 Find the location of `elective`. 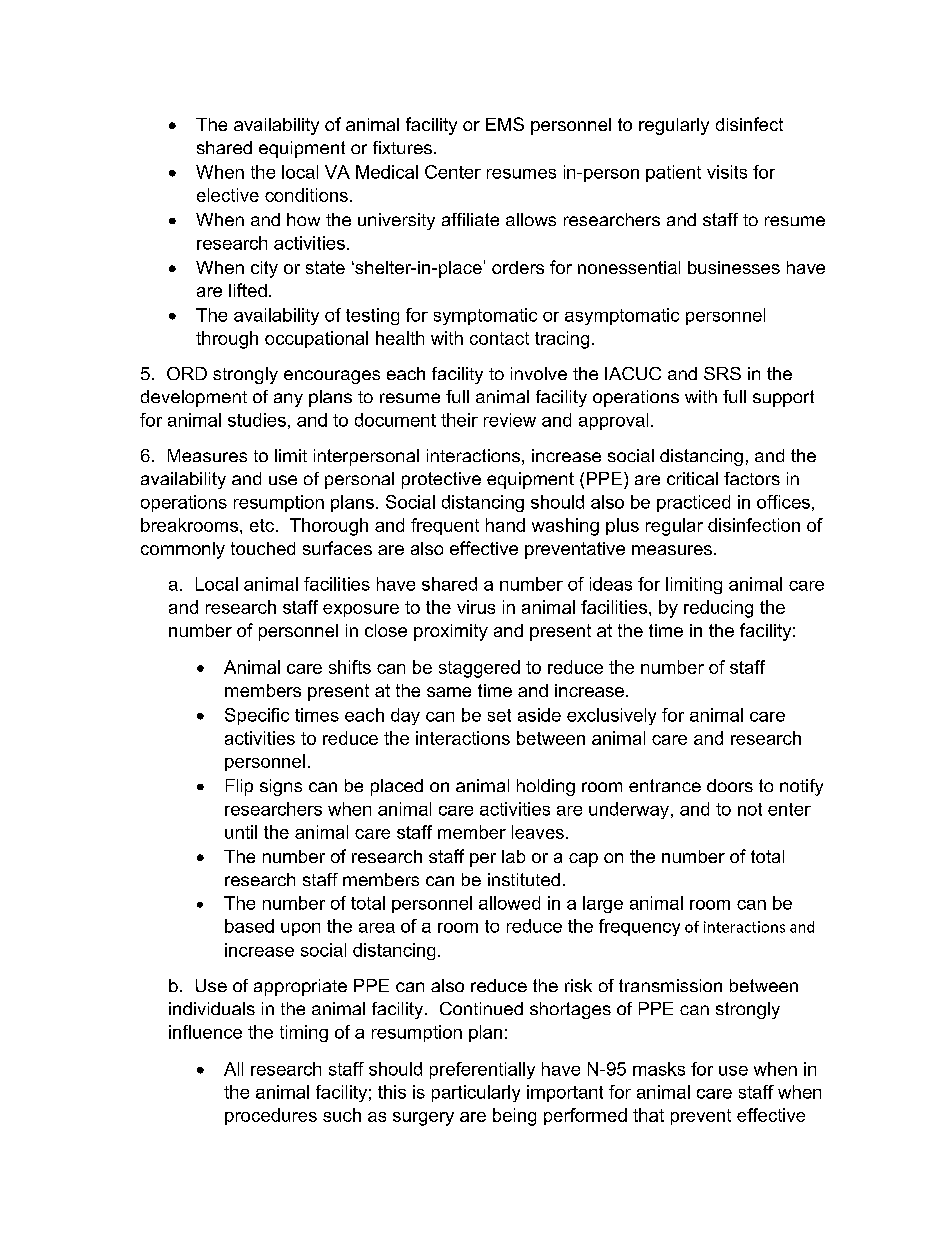

elective is located at coordinates (228, 195).
